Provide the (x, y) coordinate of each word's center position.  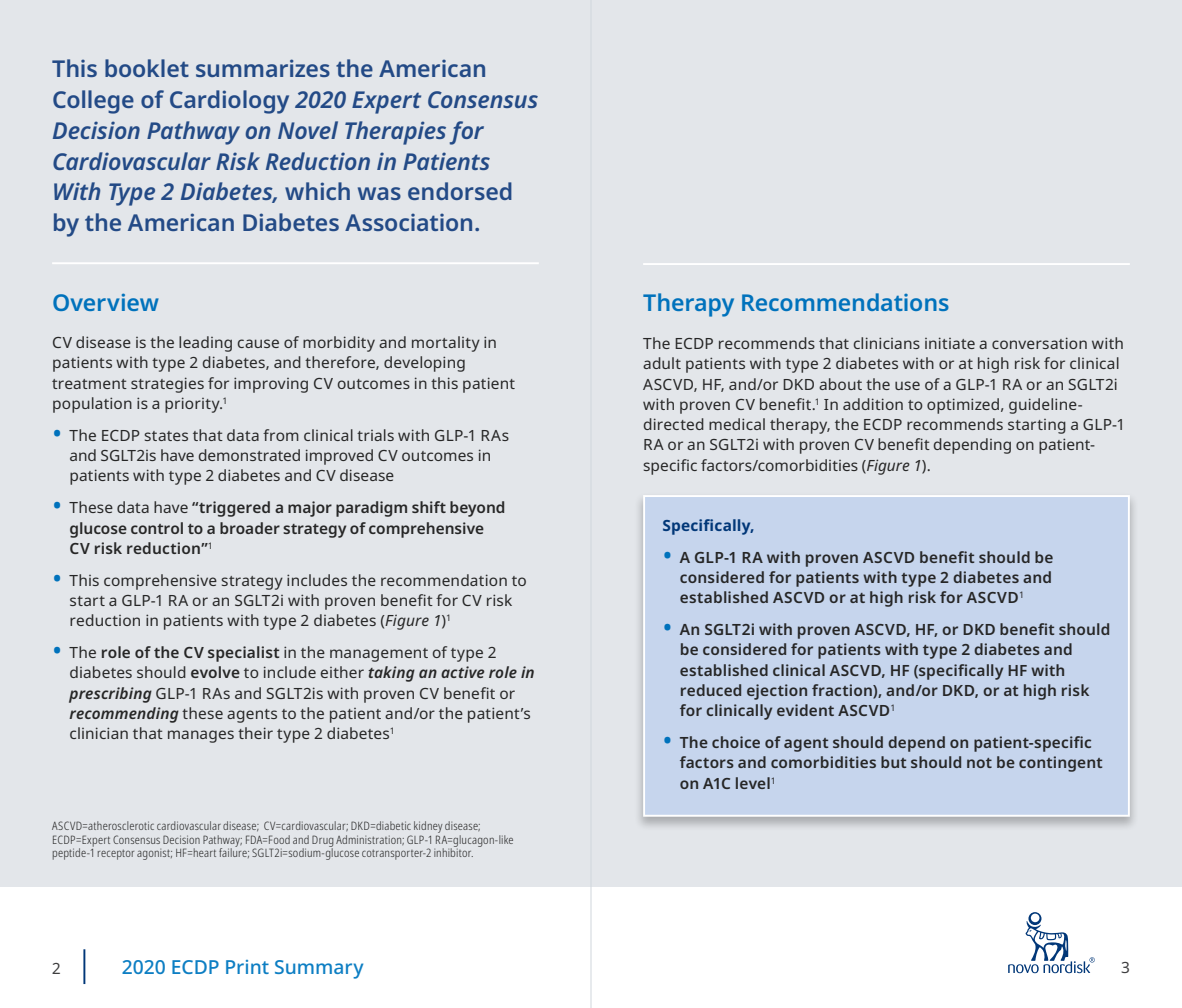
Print (247, 967)
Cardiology (229, 102)
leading (205, 344)
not (979, 763)
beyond (477, 509)
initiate (950, 343)
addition (873, 404)
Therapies (395, 133)
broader (250, 528)
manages (201, 736)
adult (662, 363)
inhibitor (453, 851)
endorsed (460, 191)
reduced (711, 690)
